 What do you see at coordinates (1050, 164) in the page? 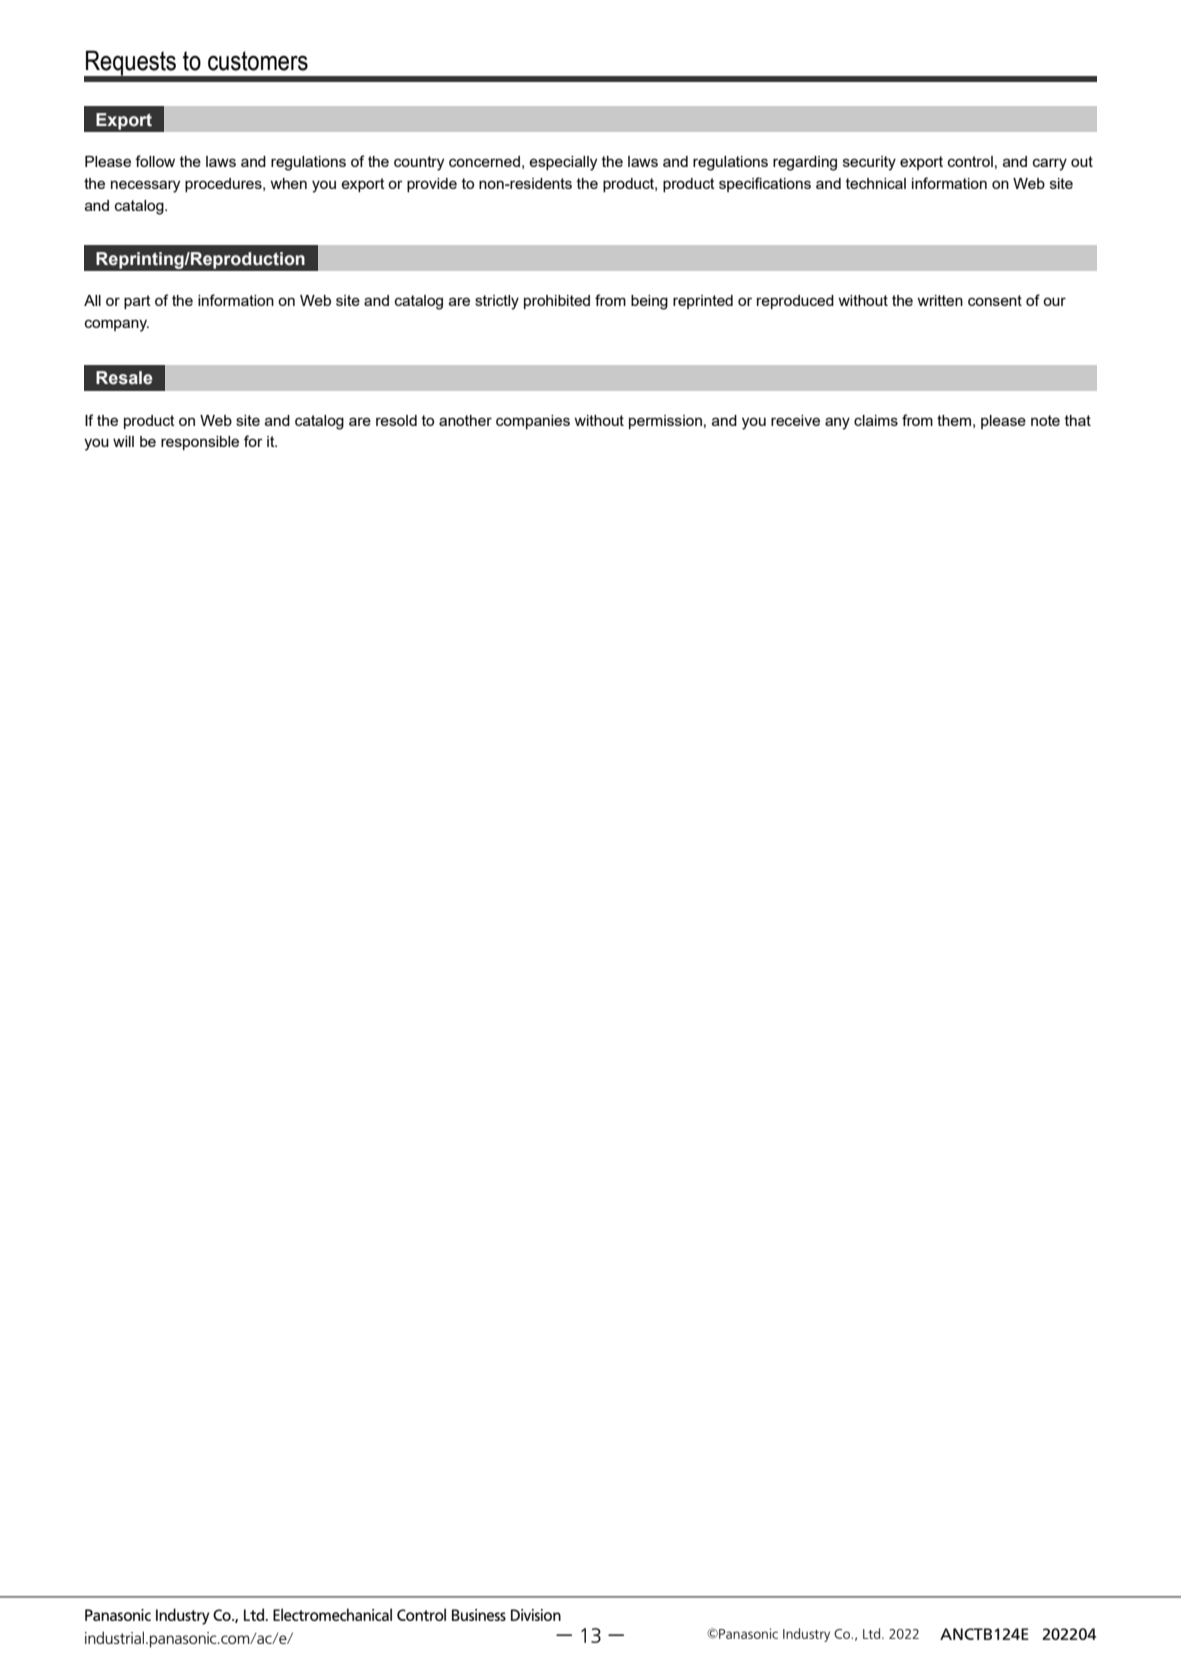
I see `carry` at bounding box center [1050, 164].
